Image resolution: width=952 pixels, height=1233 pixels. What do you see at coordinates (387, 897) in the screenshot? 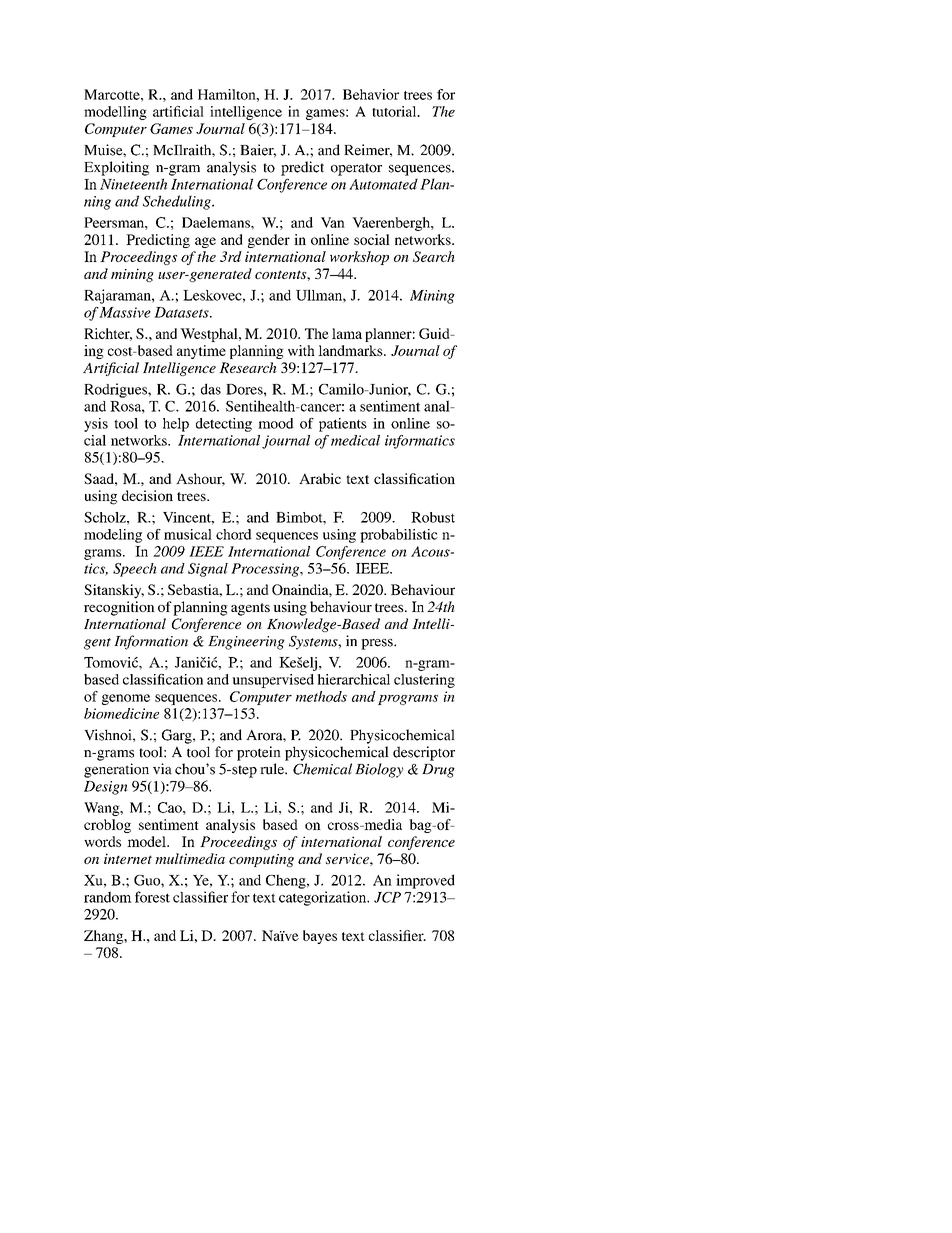
I see `JCP` at bounding box center [387, 897].
